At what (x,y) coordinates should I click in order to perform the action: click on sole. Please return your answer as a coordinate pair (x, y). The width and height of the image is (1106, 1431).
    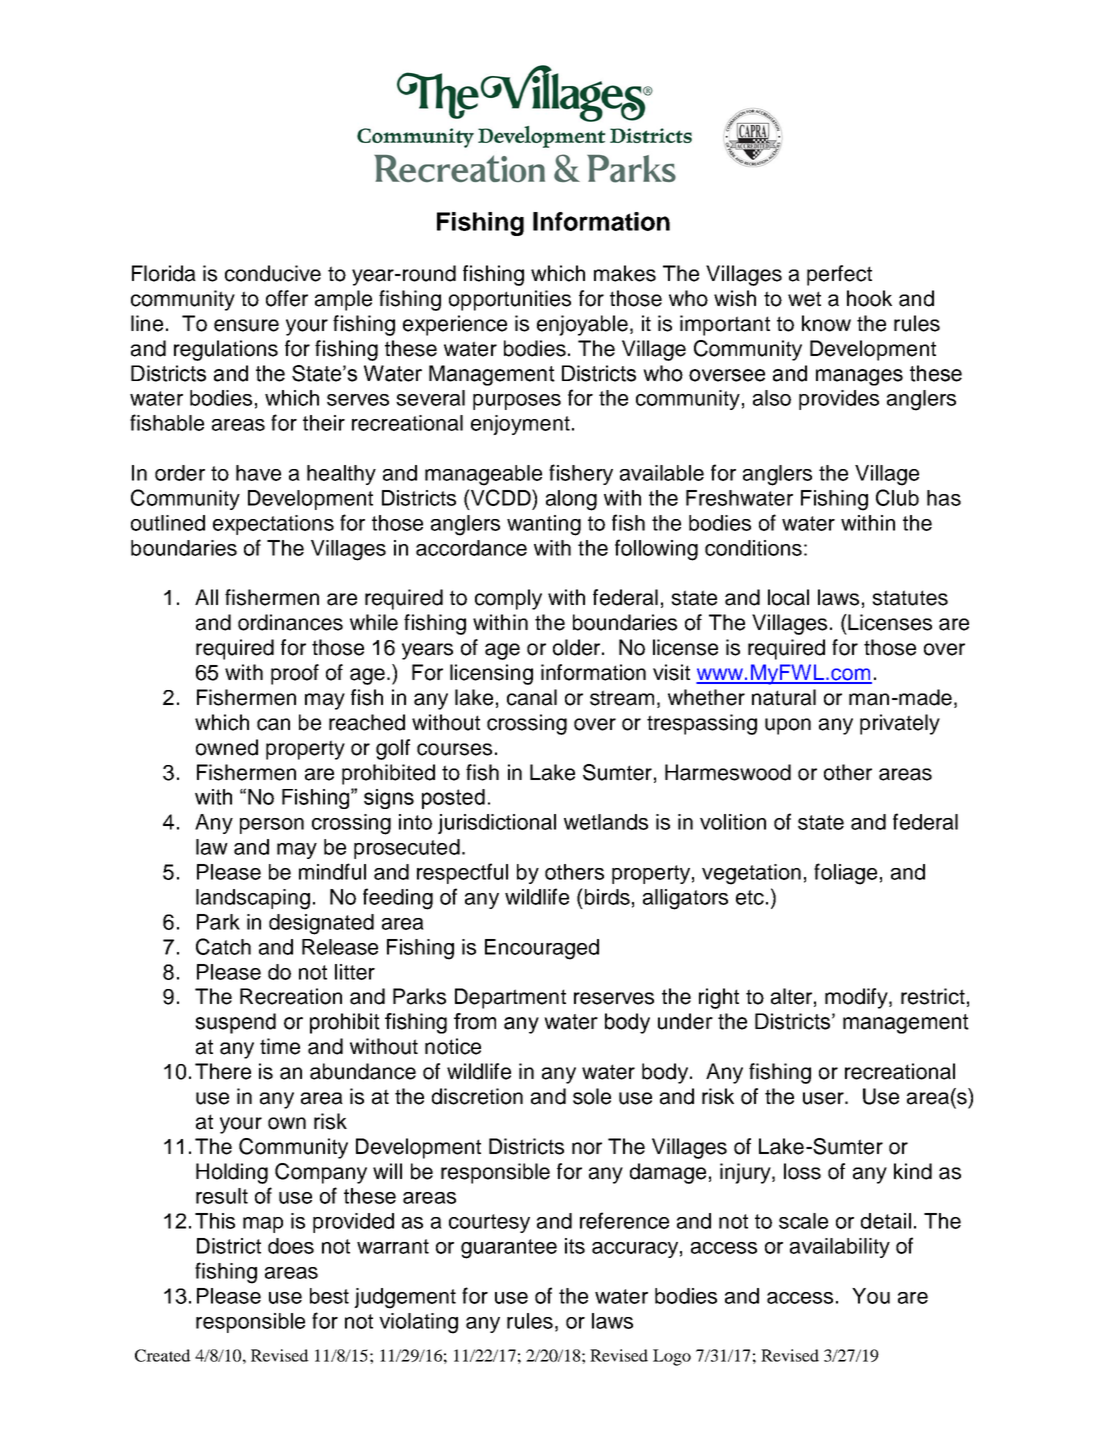
    Looking at the image, I should click on (592, 1096).
